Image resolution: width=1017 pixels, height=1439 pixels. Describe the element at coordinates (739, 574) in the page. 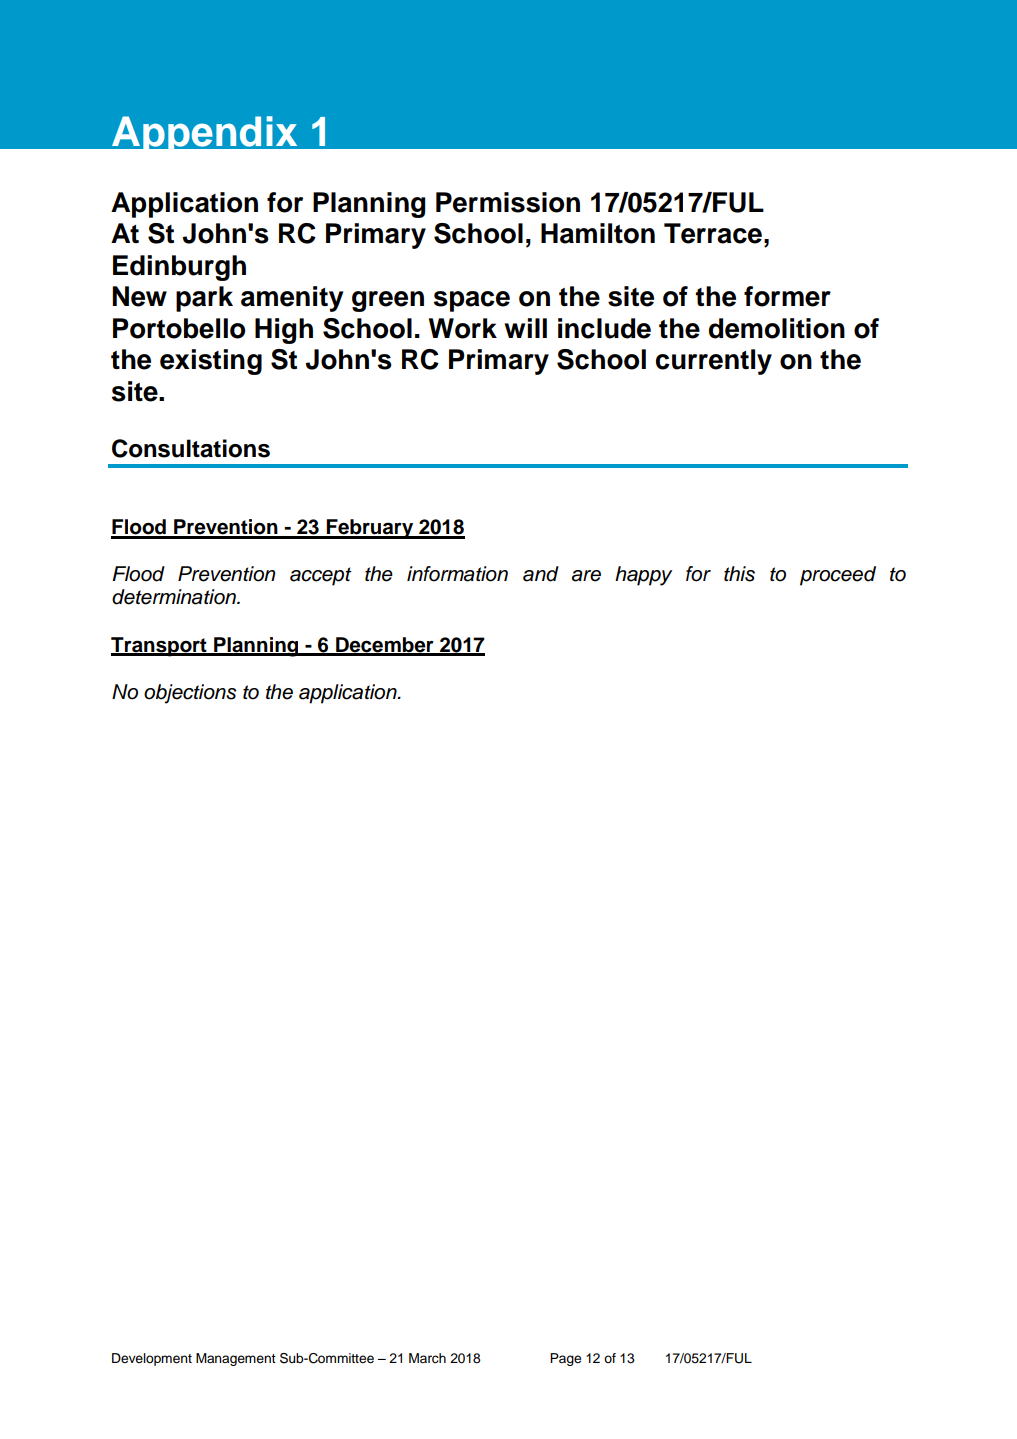

I see `this` at that location.
